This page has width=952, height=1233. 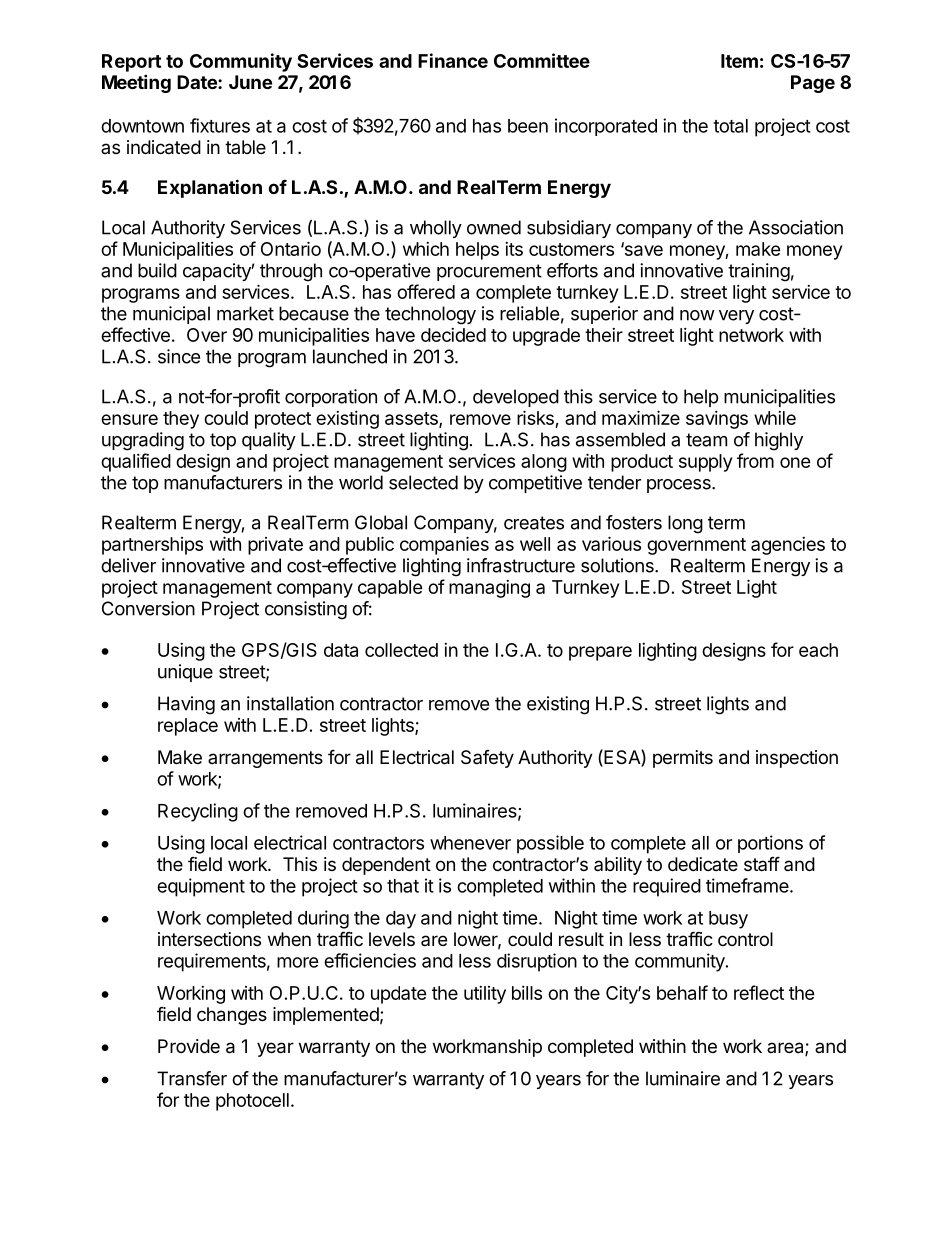 I want to click on area, so click(x=786, y=1049).
